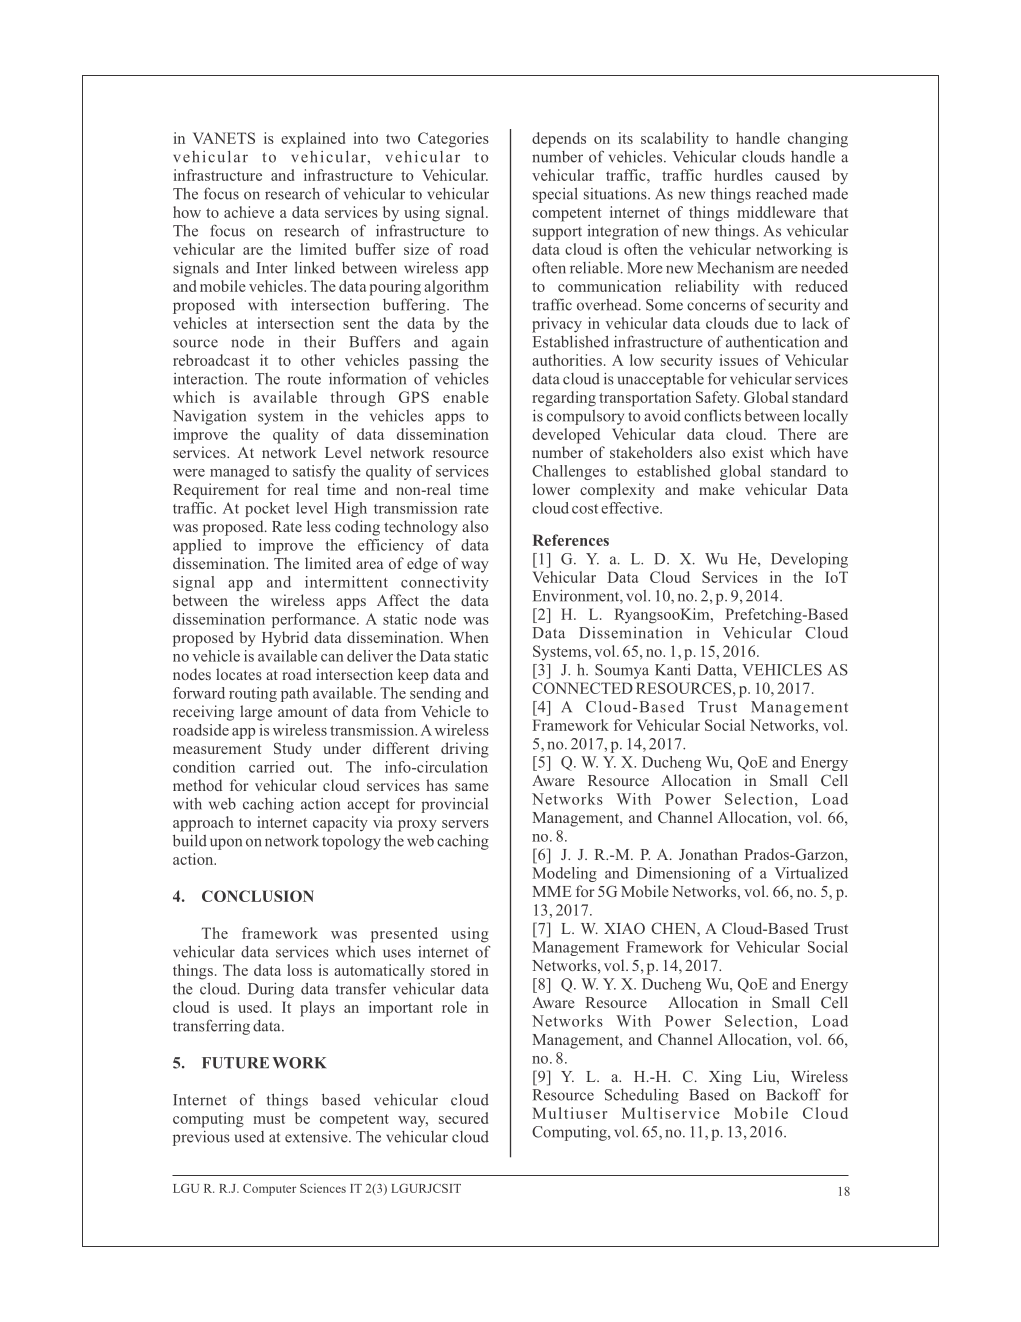  Describe the element at coordinates (463, 1118) in the document. I see `secured` at that location.
